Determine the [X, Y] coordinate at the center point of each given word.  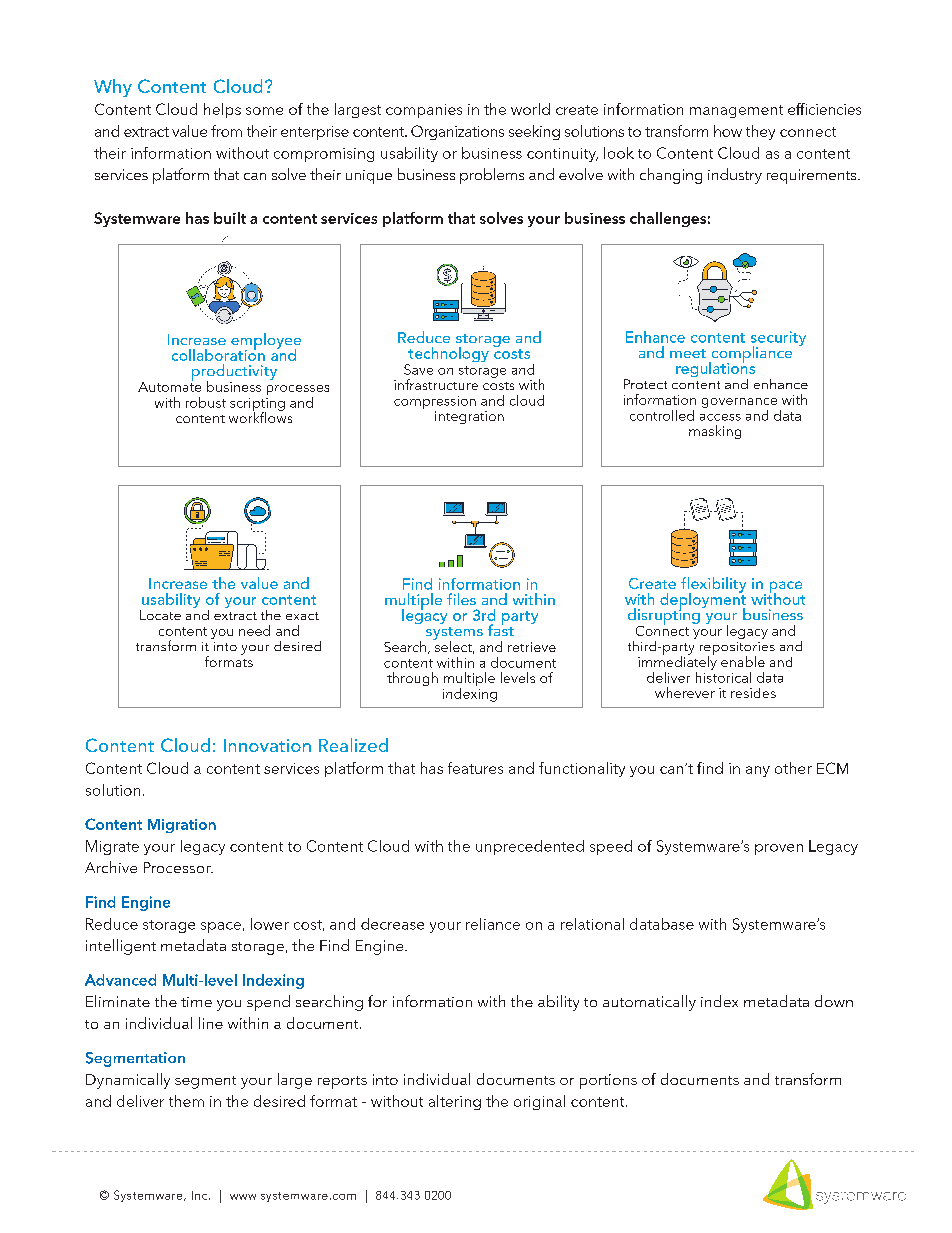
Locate [160, 615]
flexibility [713, 586]
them [186, 1101]
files [461, 599]
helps [222, 110]
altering [455, 1102]
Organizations [457, 132]
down [834, 1001]
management [736, 111]
